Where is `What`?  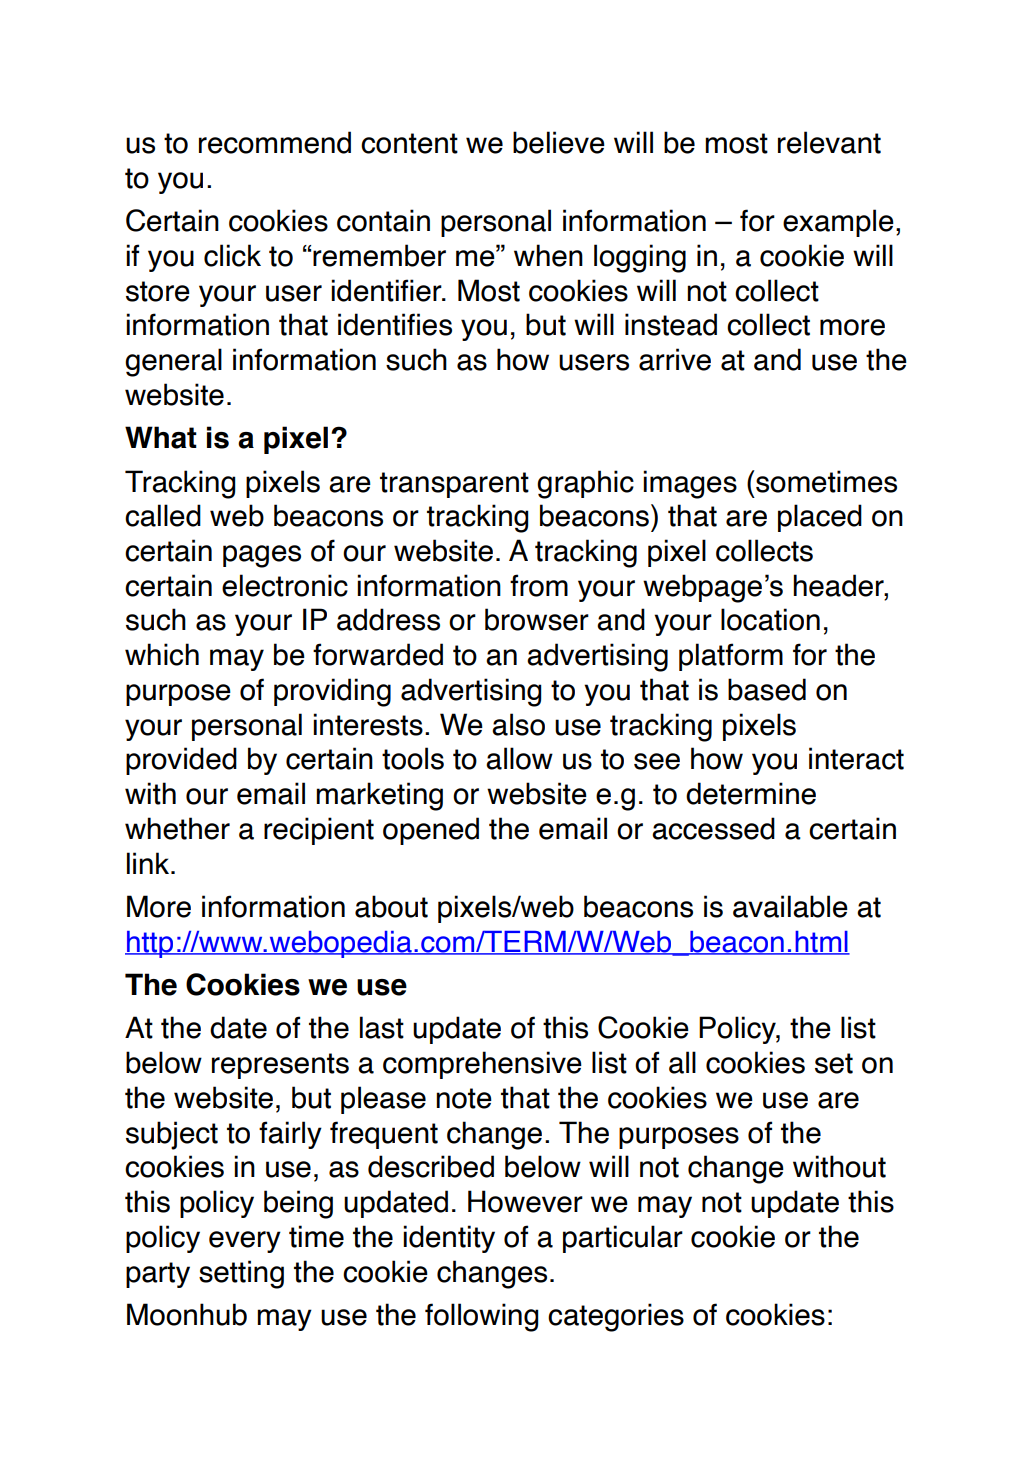
What is located at coordinates (161, 437).
